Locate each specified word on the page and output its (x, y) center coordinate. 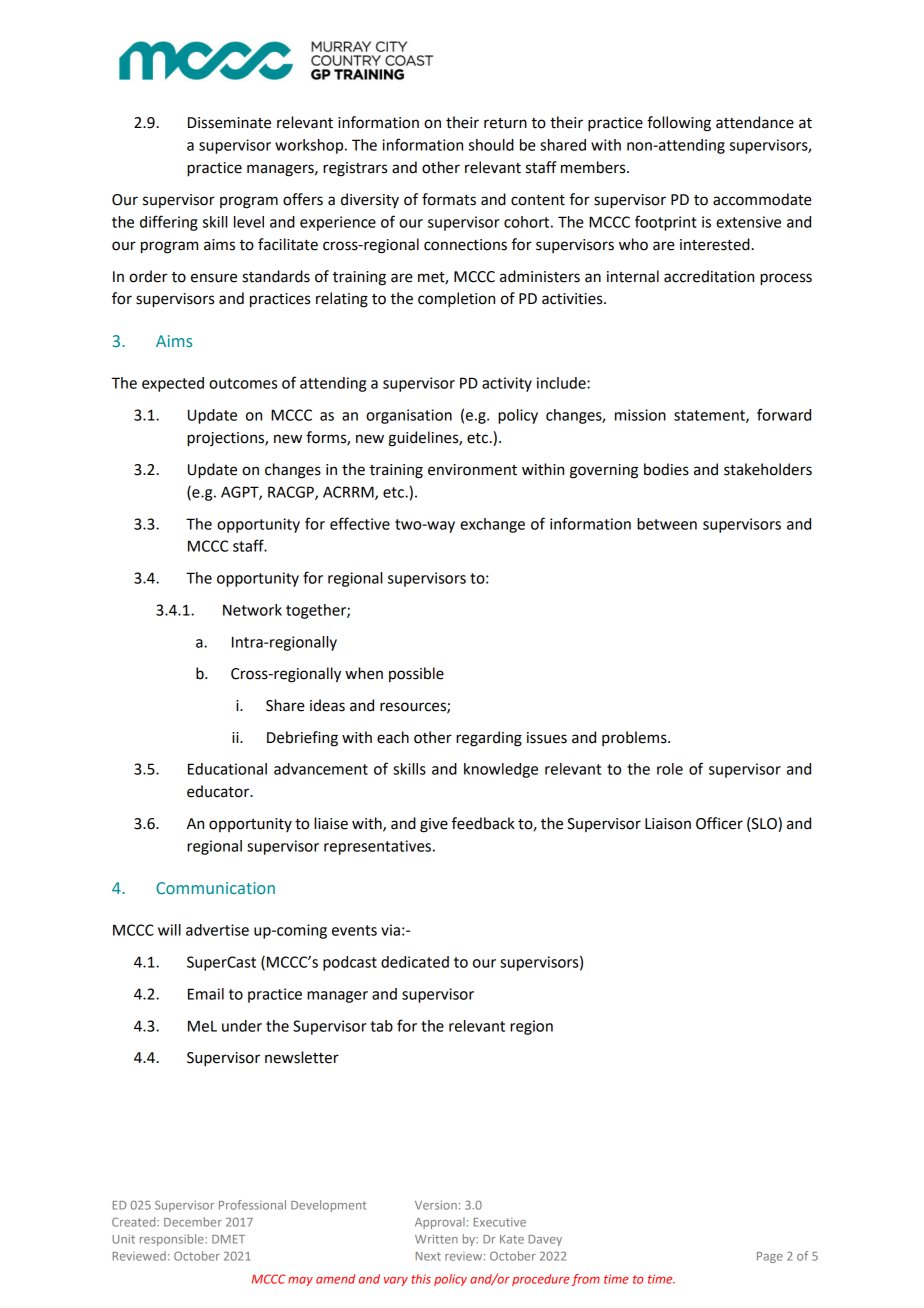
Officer (719, 823)
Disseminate (229, 123)
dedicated (415, 962)
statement (710, 416)
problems (635, 738)
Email (206, 994)
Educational (227, 769)
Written (436, 1239)
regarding (489, 739)
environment (472, 470)
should (491, 145)
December (193, 1222)
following (679, 124)
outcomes (243, 383)
